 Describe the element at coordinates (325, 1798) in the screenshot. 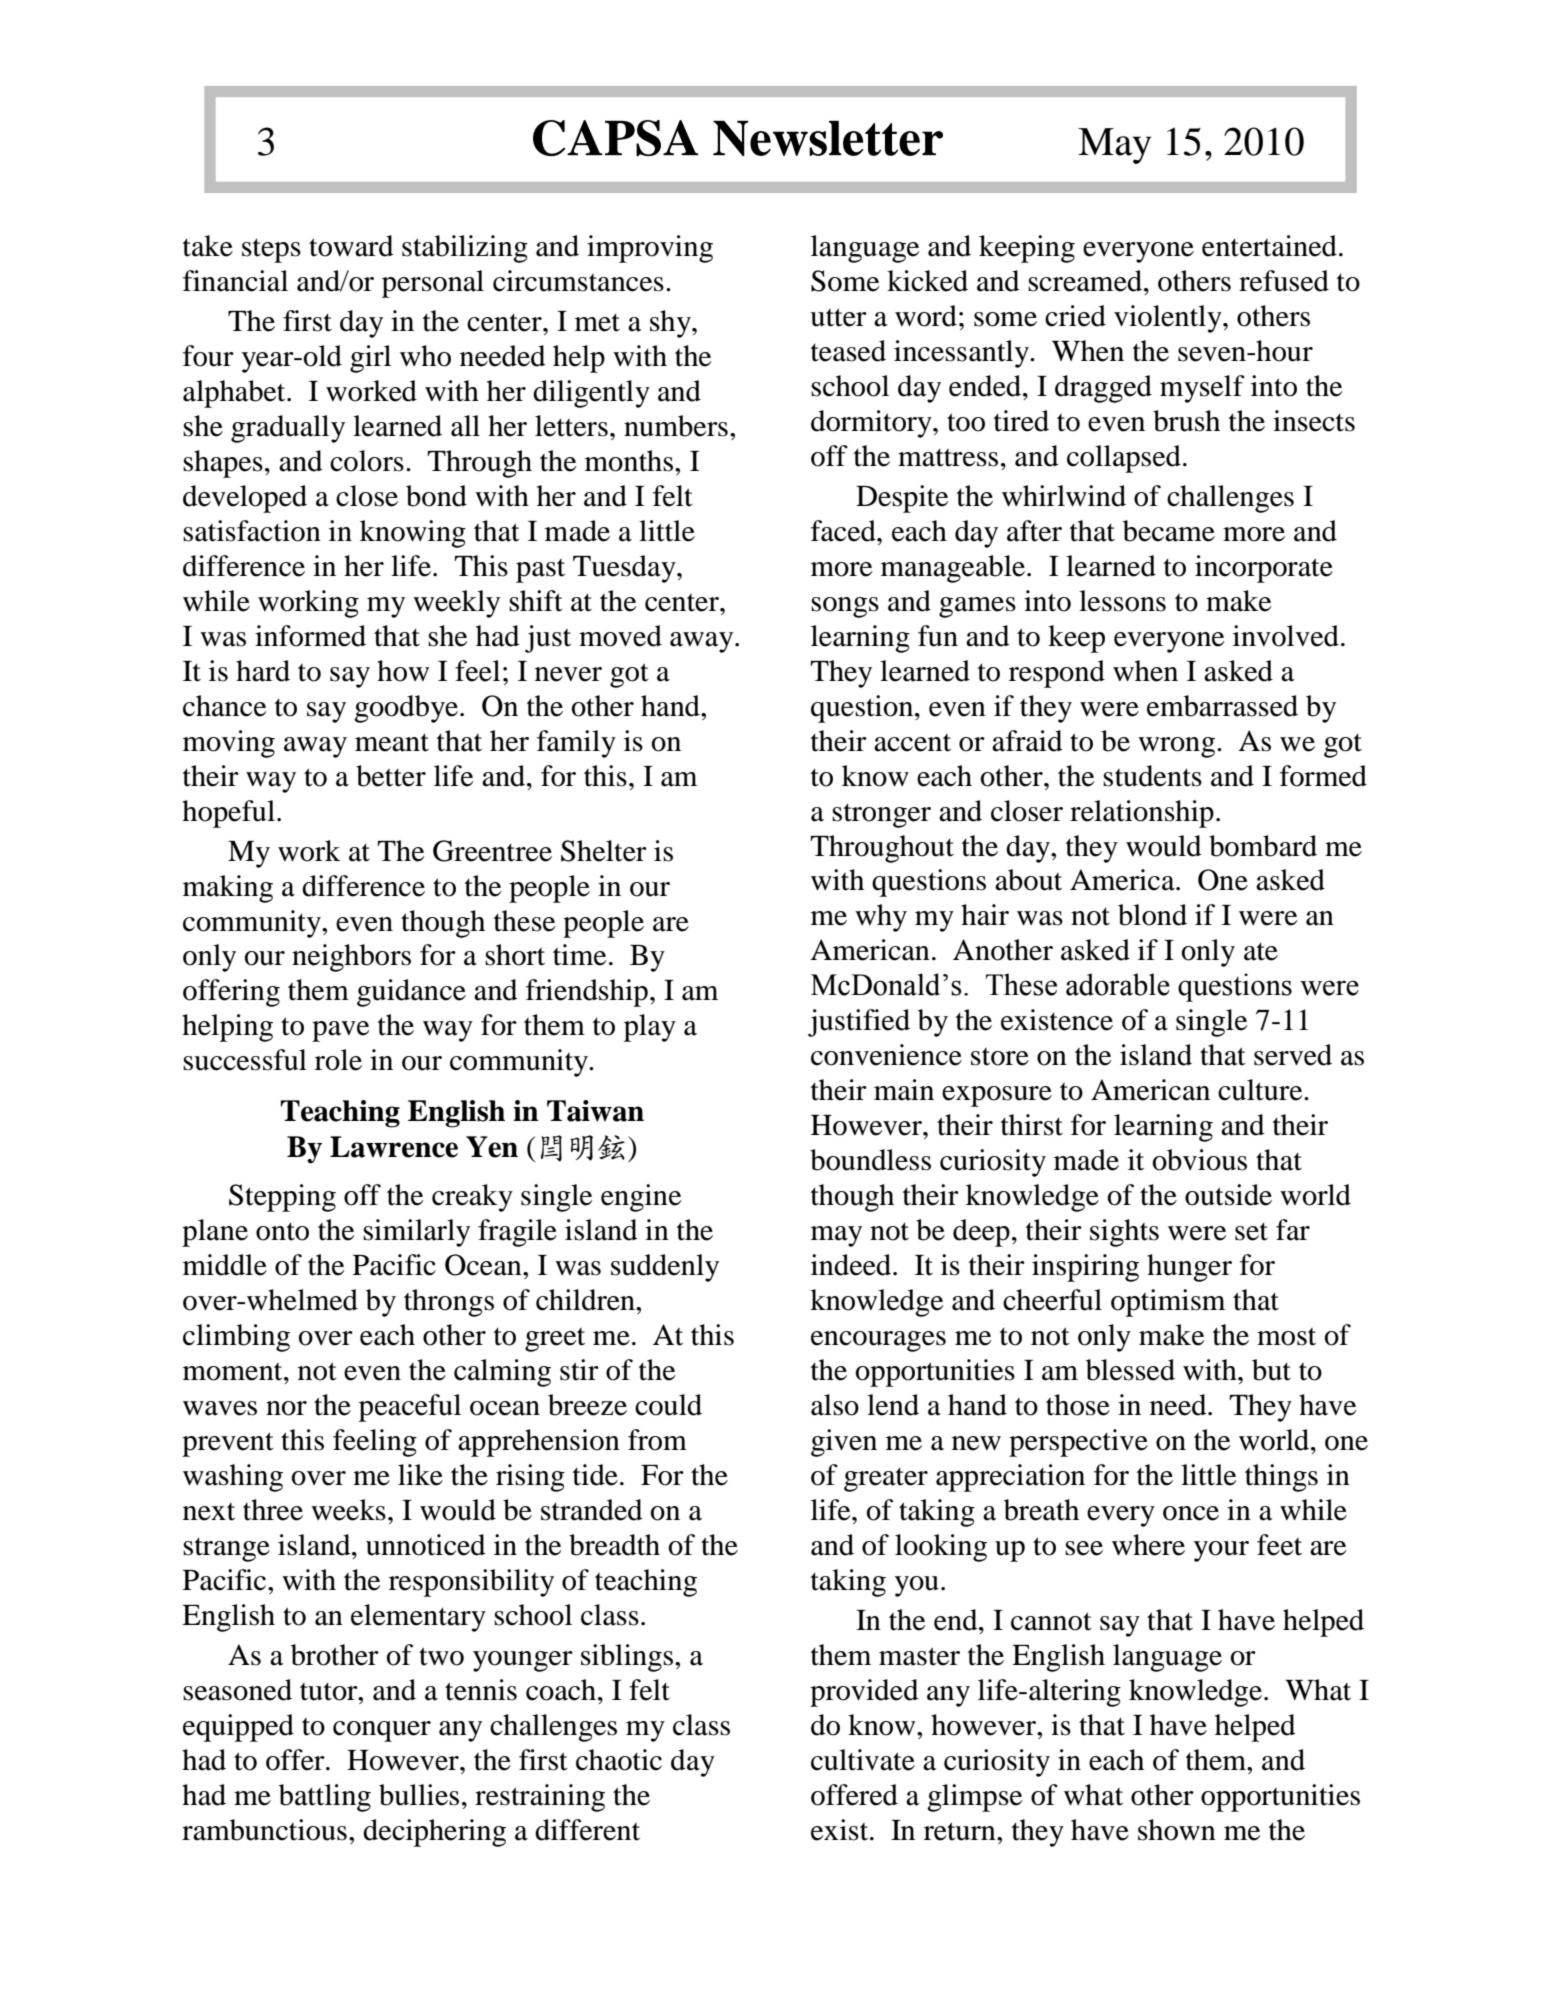

I see `battling` at that location.
